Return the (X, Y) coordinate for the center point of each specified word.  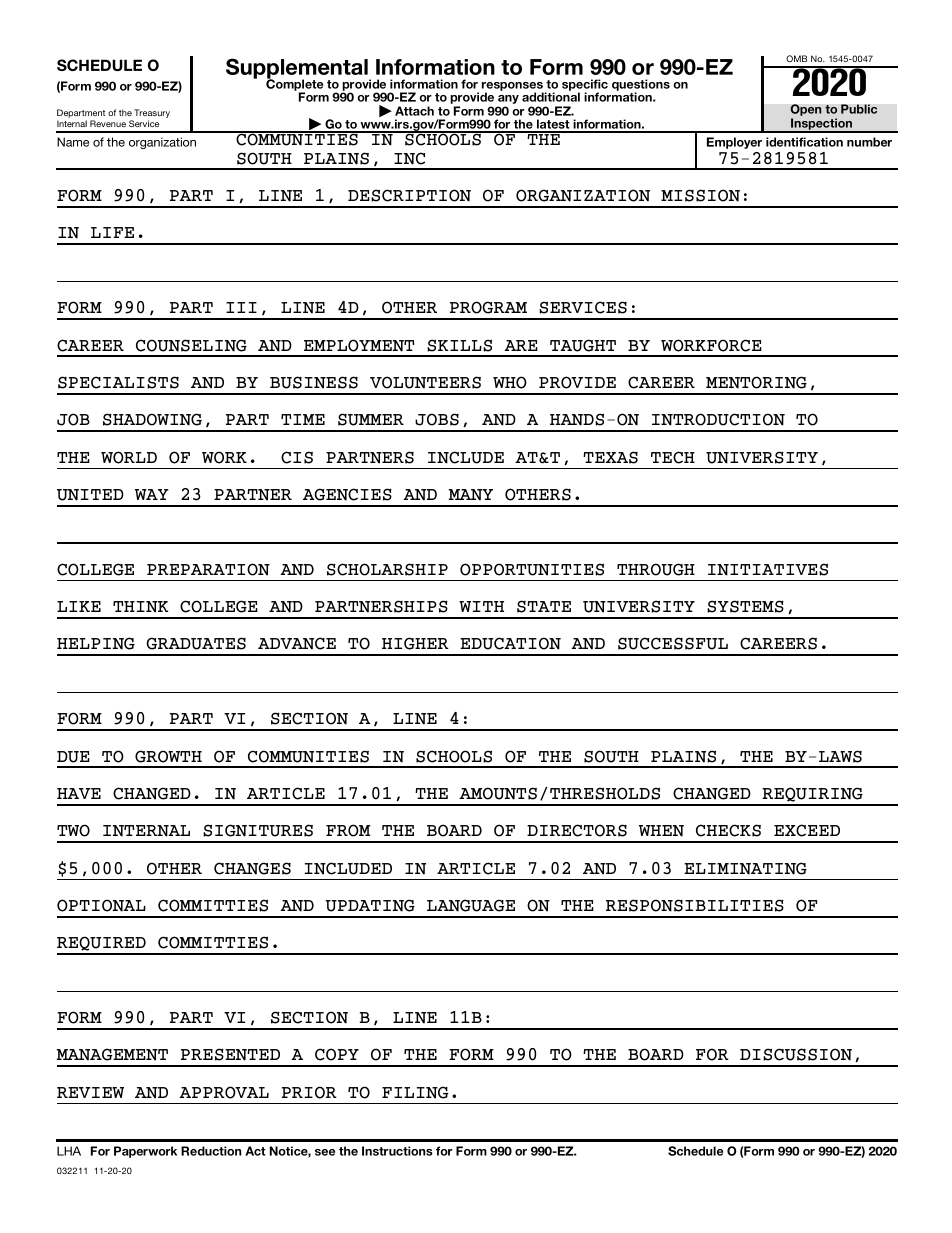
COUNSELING (191, 345)
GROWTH (168, 756)
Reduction (211, 1151)
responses (513, 88)
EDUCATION (510, 643)
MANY (471, 495)
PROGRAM (488, 307)
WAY (152, 494)
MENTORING (756, 382)
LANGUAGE (471, 905)
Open (806, 111)
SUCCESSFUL (673, 643)
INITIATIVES (768, 569)
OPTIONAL (101, 905)
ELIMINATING (745, 868)
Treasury (152, 115)
